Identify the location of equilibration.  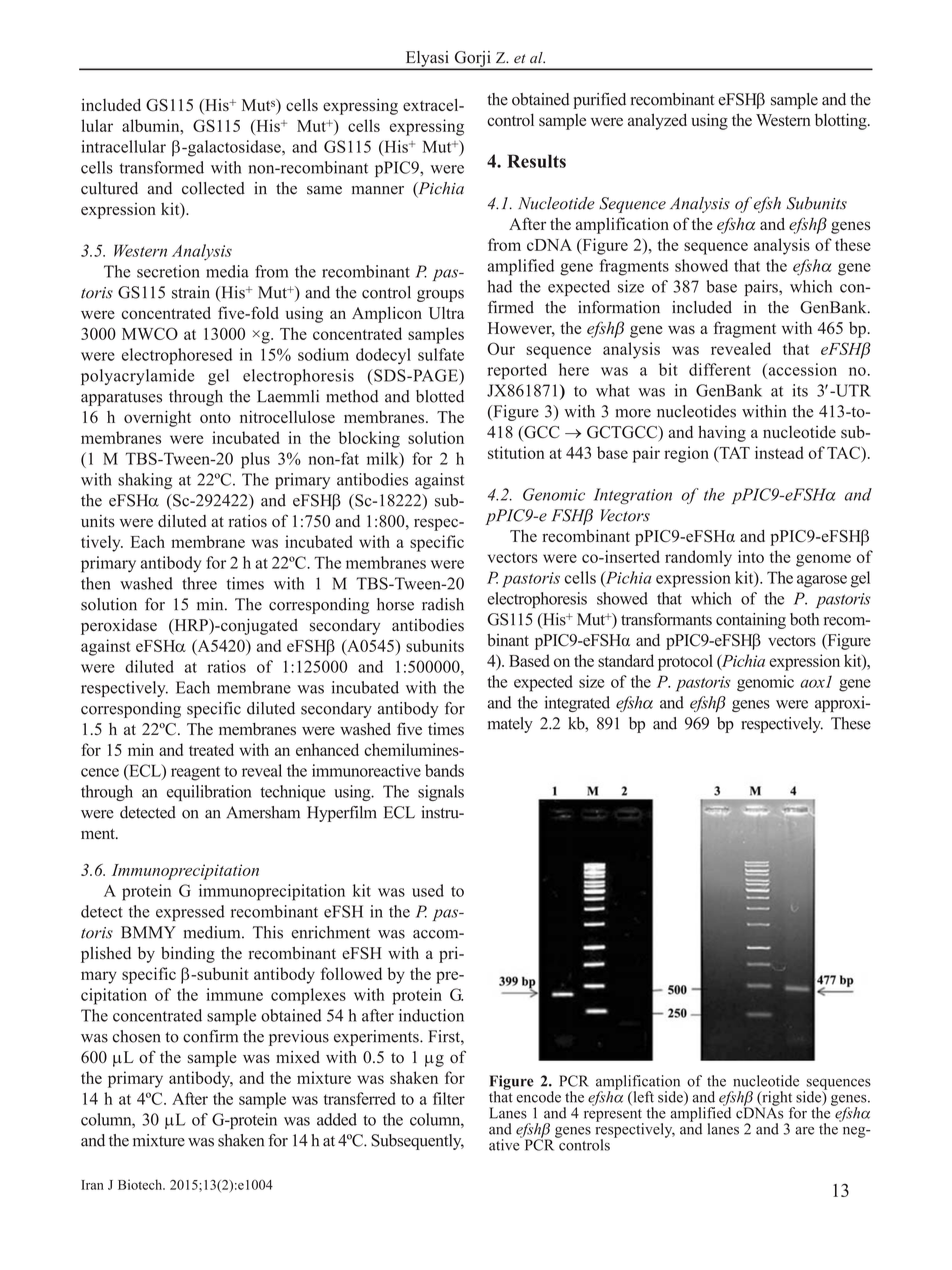
(209, 793).
